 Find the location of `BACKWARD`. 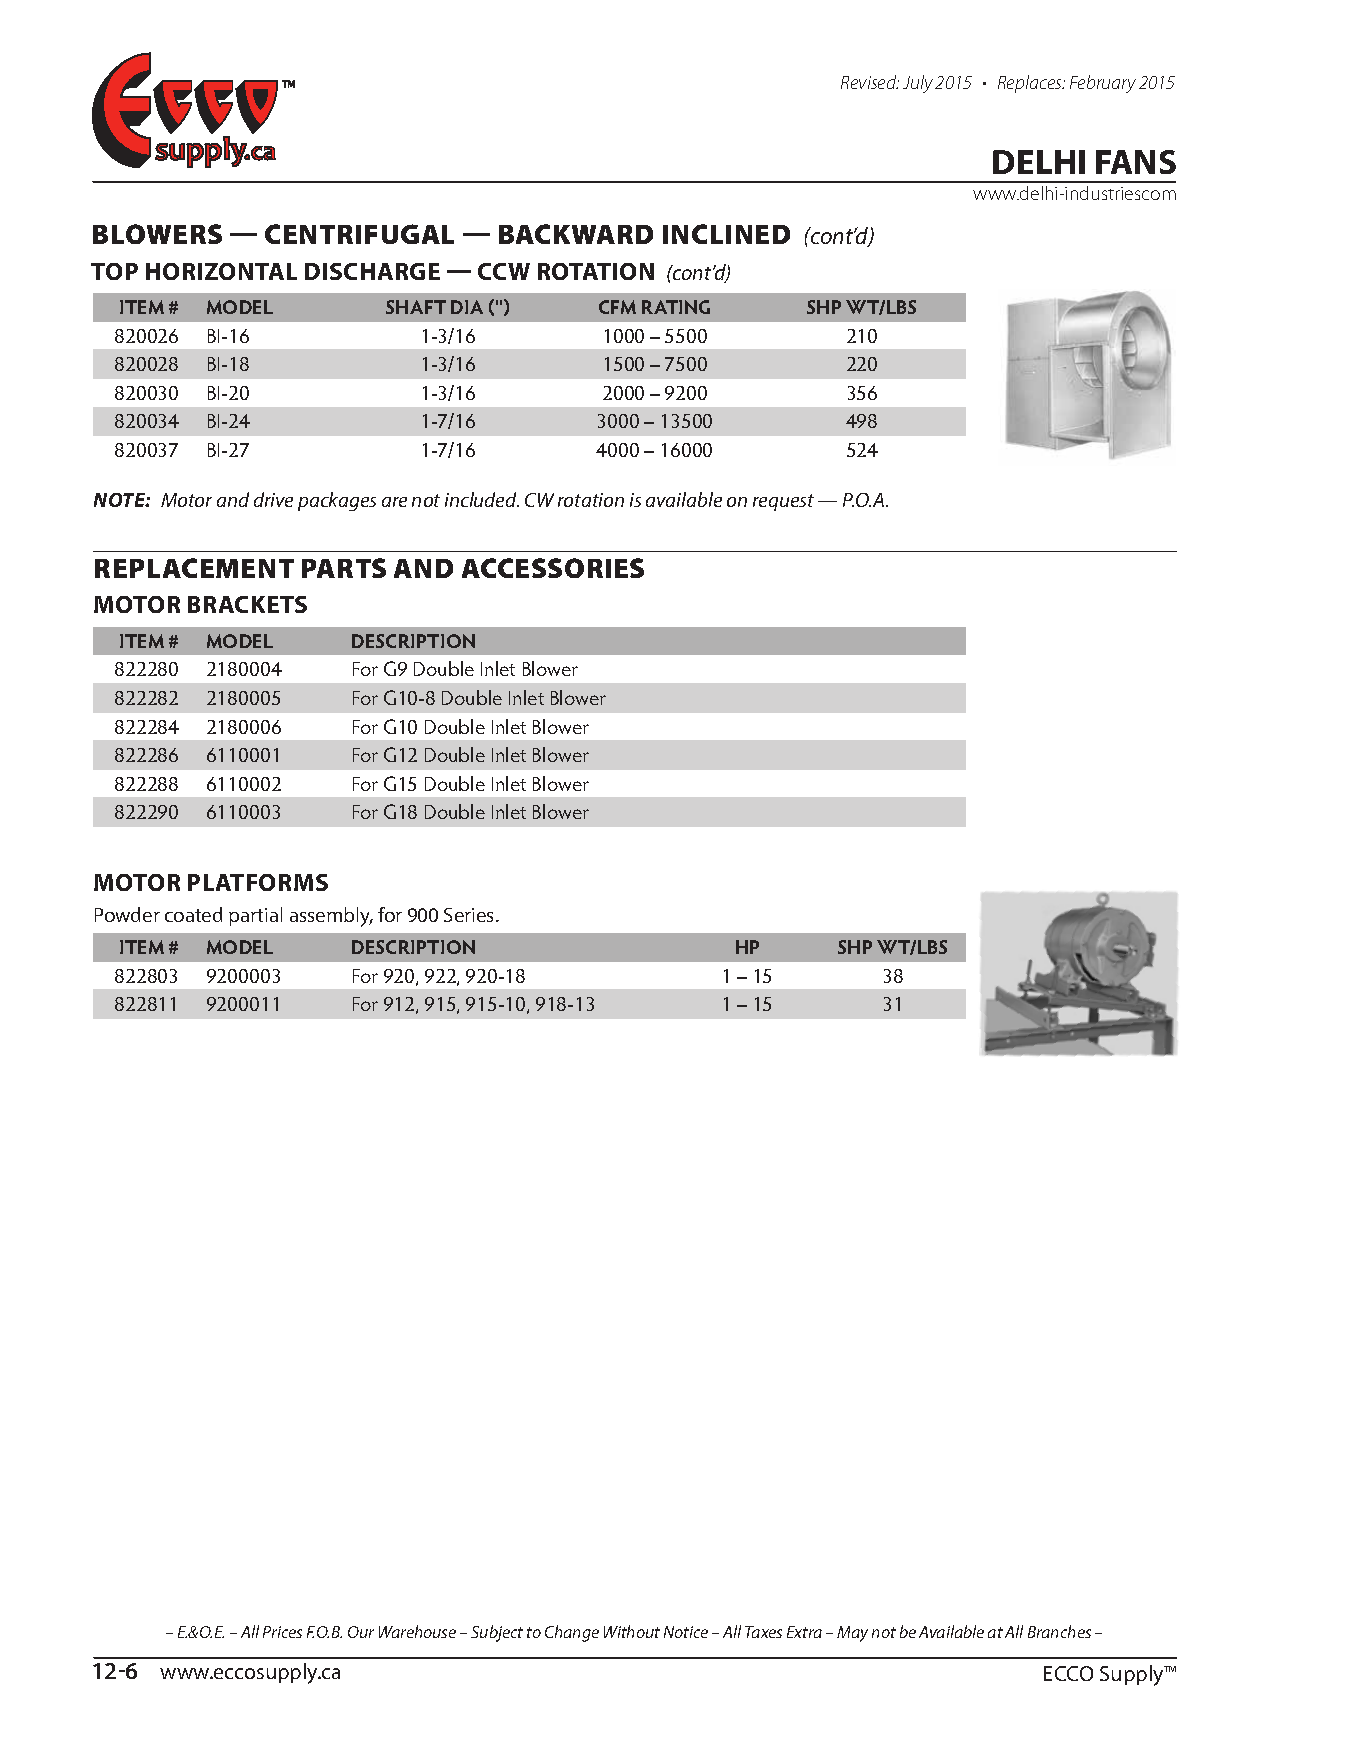

BACKWARD is located at coordinates (576, 234).
